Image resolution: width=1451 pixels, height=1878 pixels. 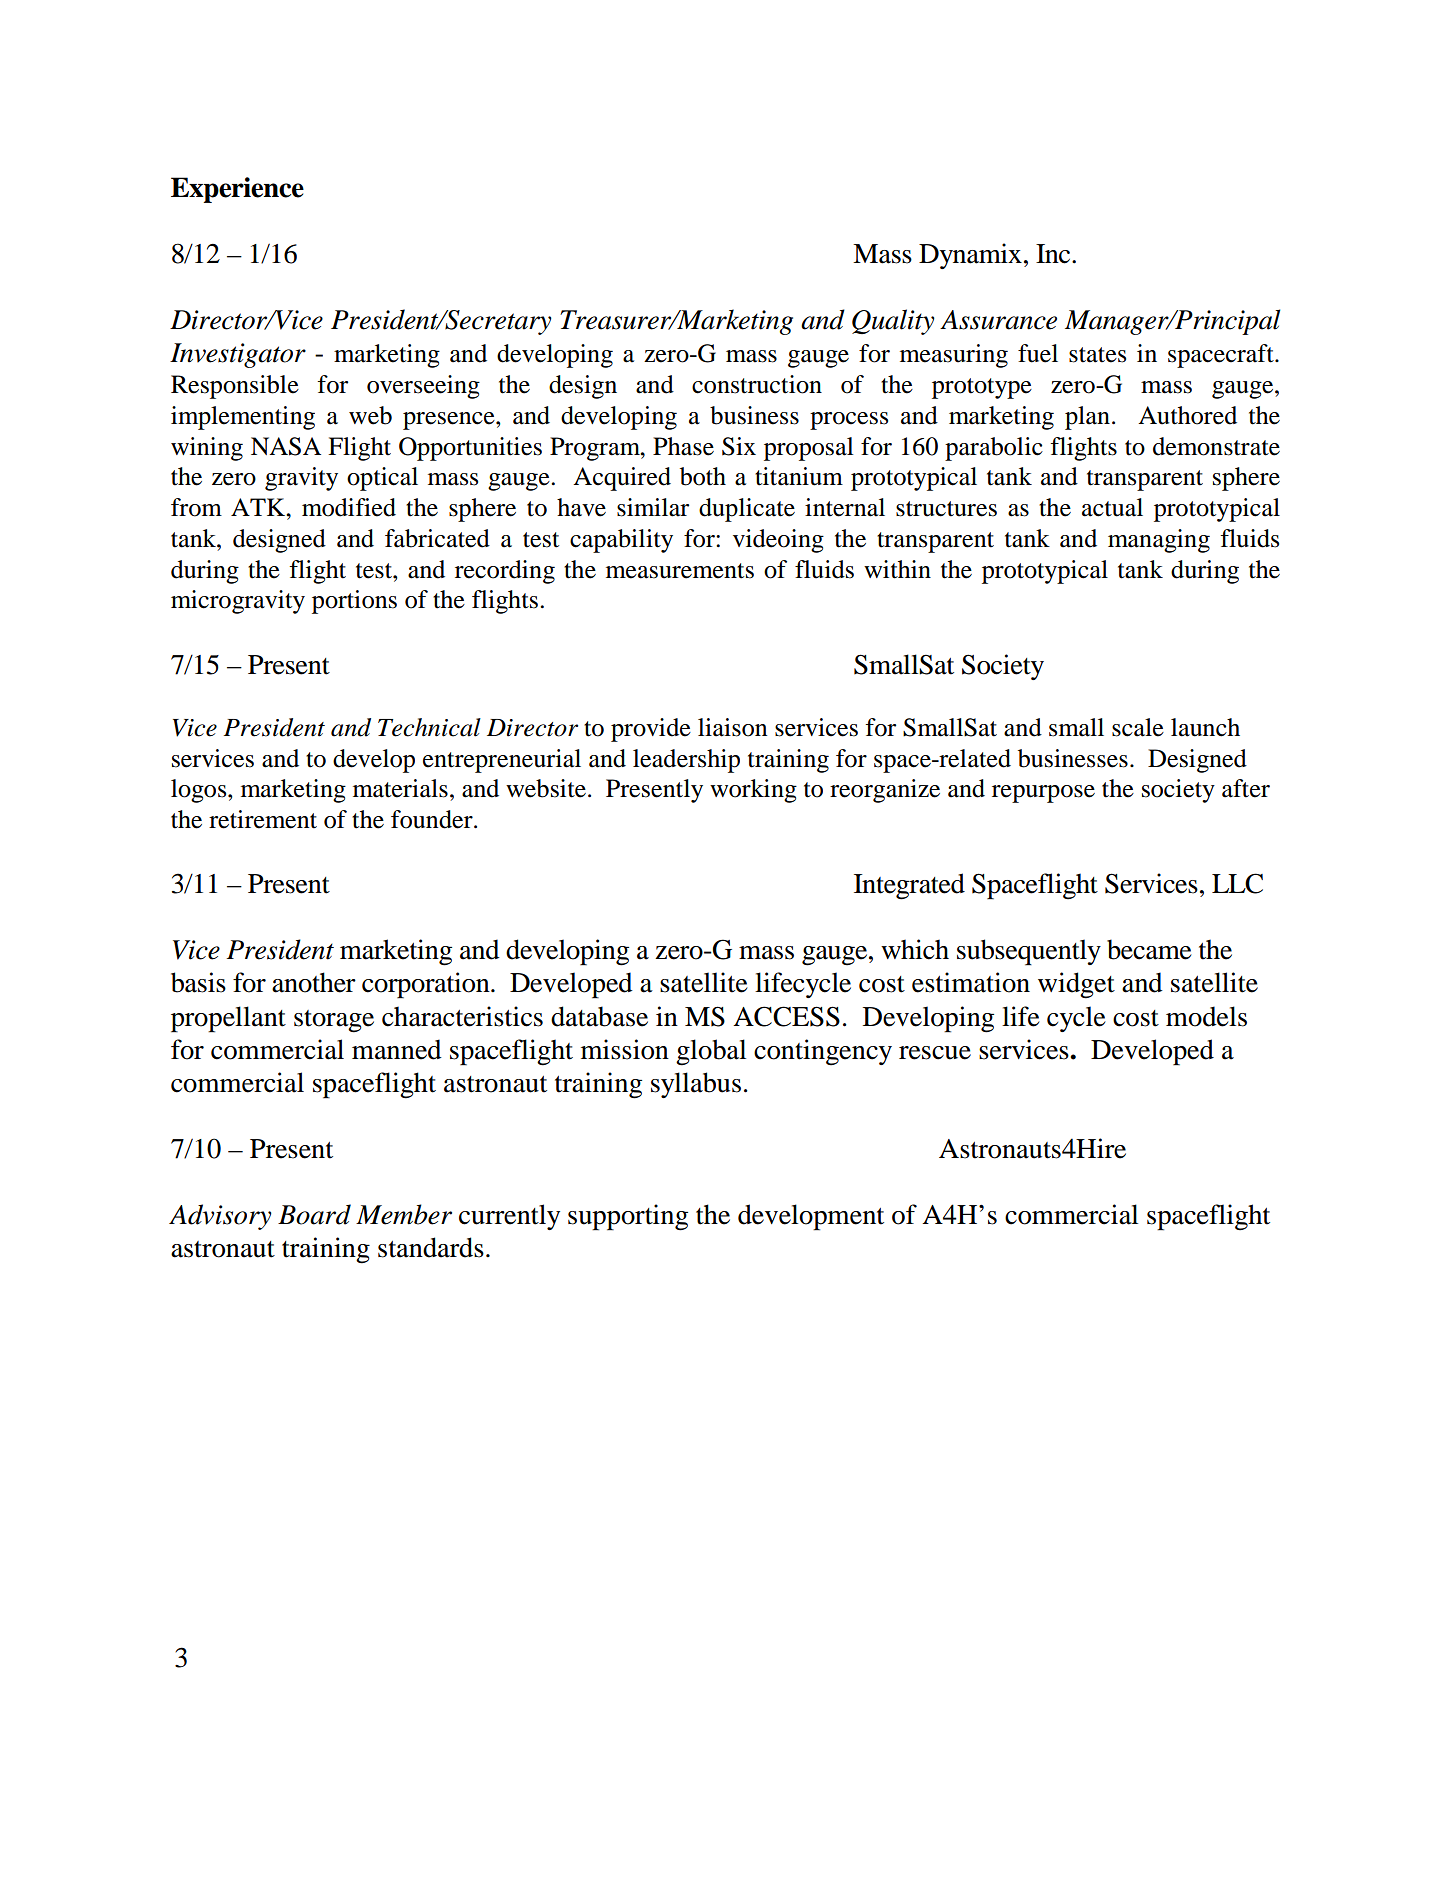 What do you see at coordinates (753, 791) in the page?
I see `working` at bounding box center [753, 791].
